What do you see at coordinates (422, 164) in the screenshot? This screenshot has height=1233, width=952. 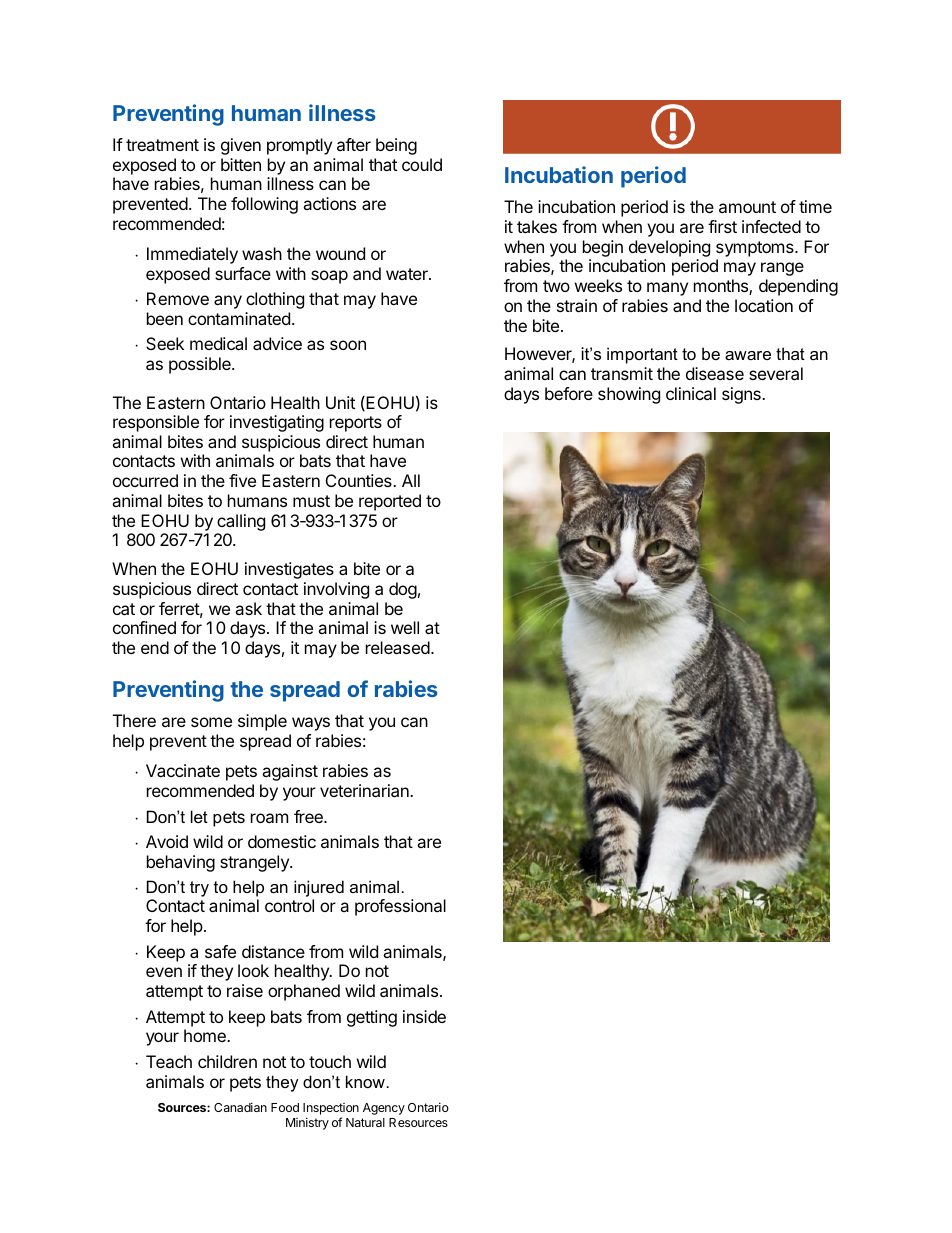 I see `could` at bounding box center [422, 164].
